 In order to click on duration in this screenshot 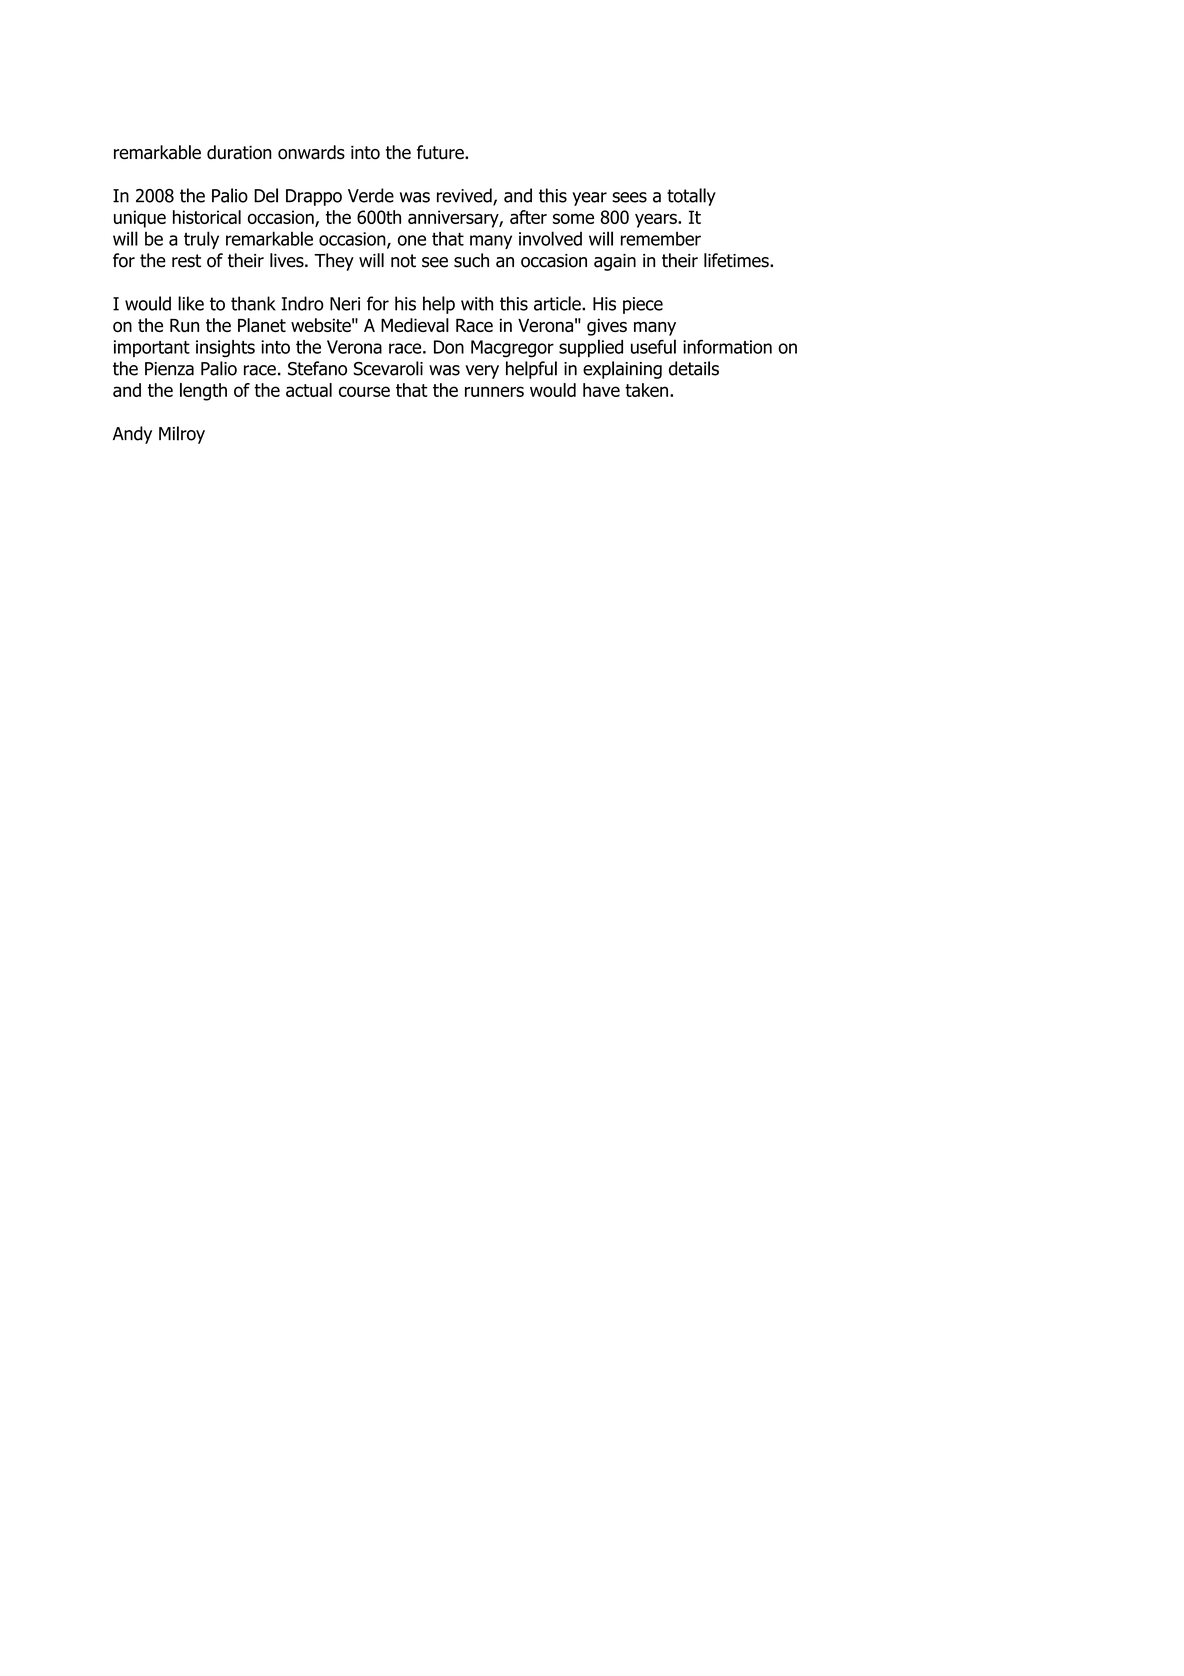, I will do `click(239, 152)`.
